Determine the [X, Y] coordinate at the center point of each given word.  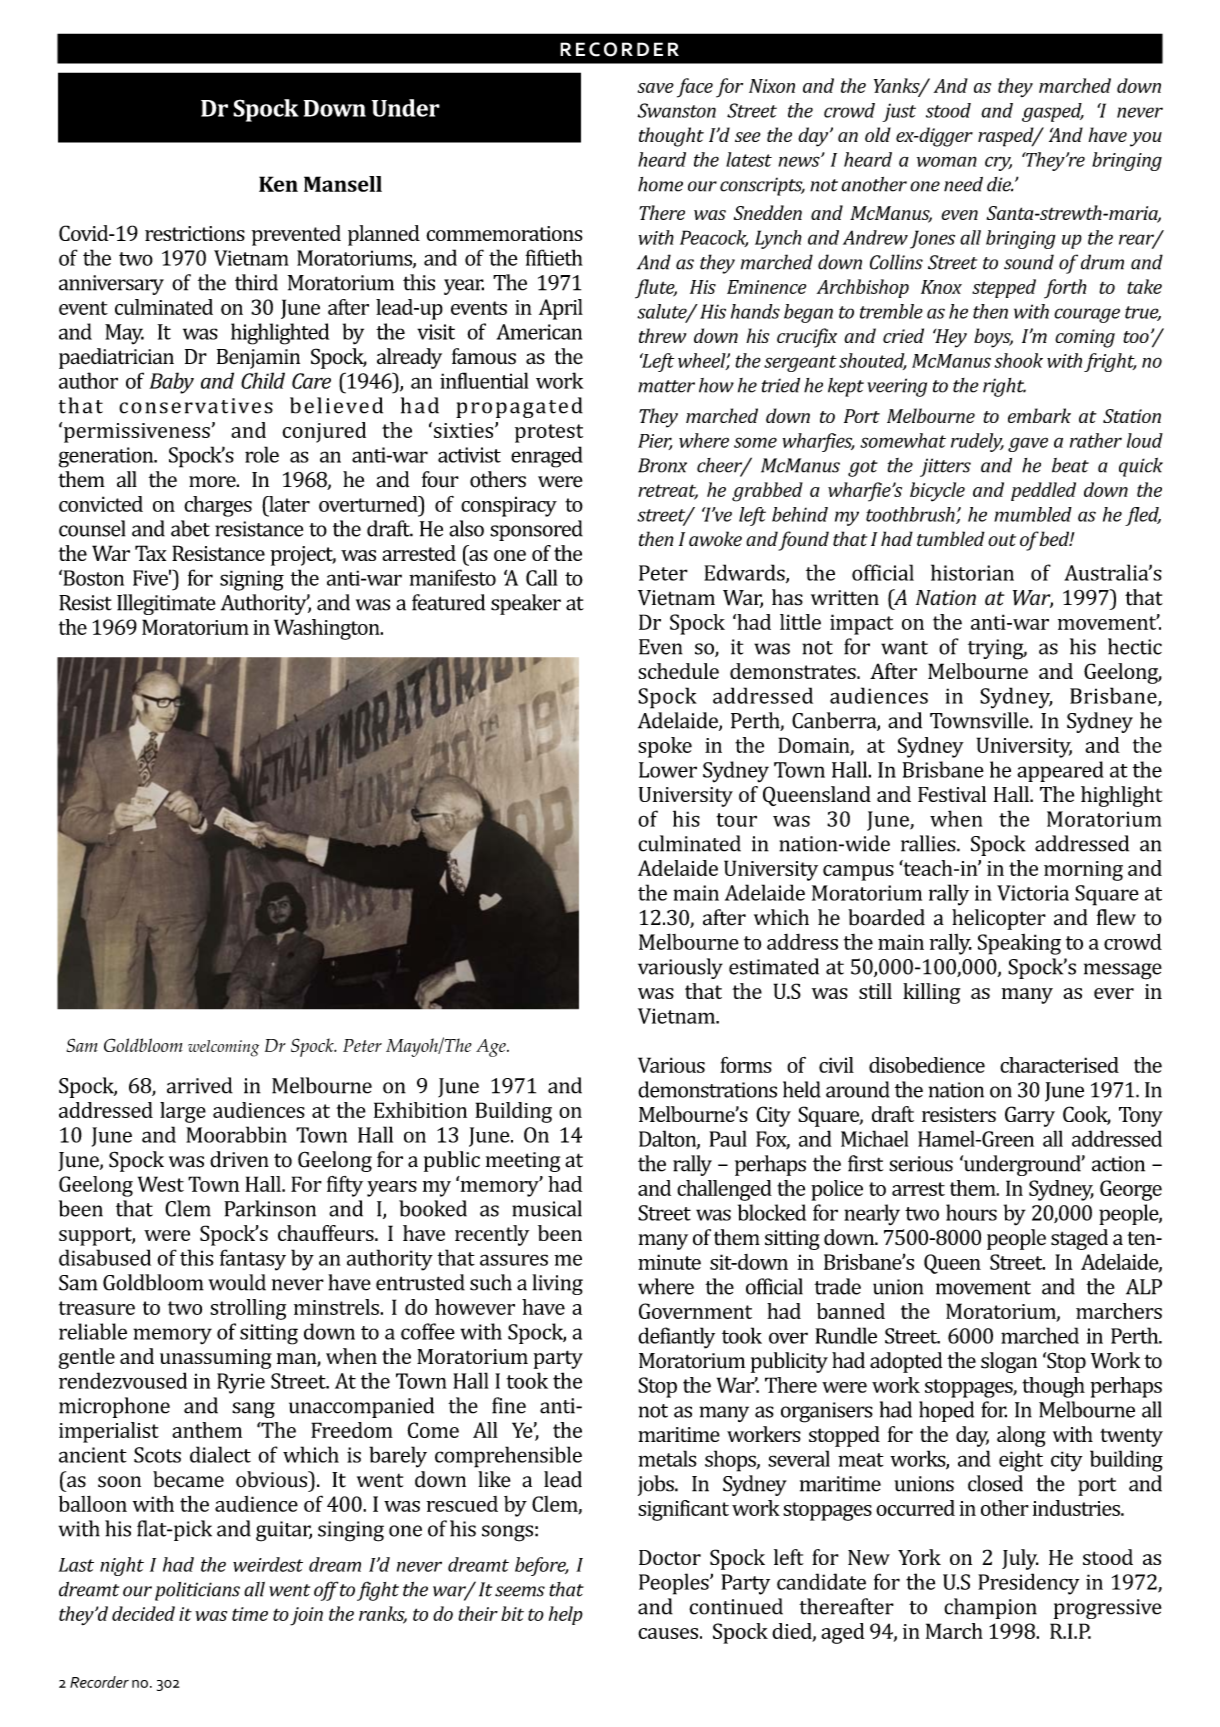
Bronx [662, 465]
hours [971, 1212]
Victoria [1033, 893]
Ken [278, 184]
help [566, 1615]
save [656, 88]
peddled [1043, 491]
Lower [668, 770]
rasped [1007, 137]
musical [547, 1208]
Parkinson [270, 1208]
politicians [197, 1591]
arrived [200, 1085]
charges [218, 506]
